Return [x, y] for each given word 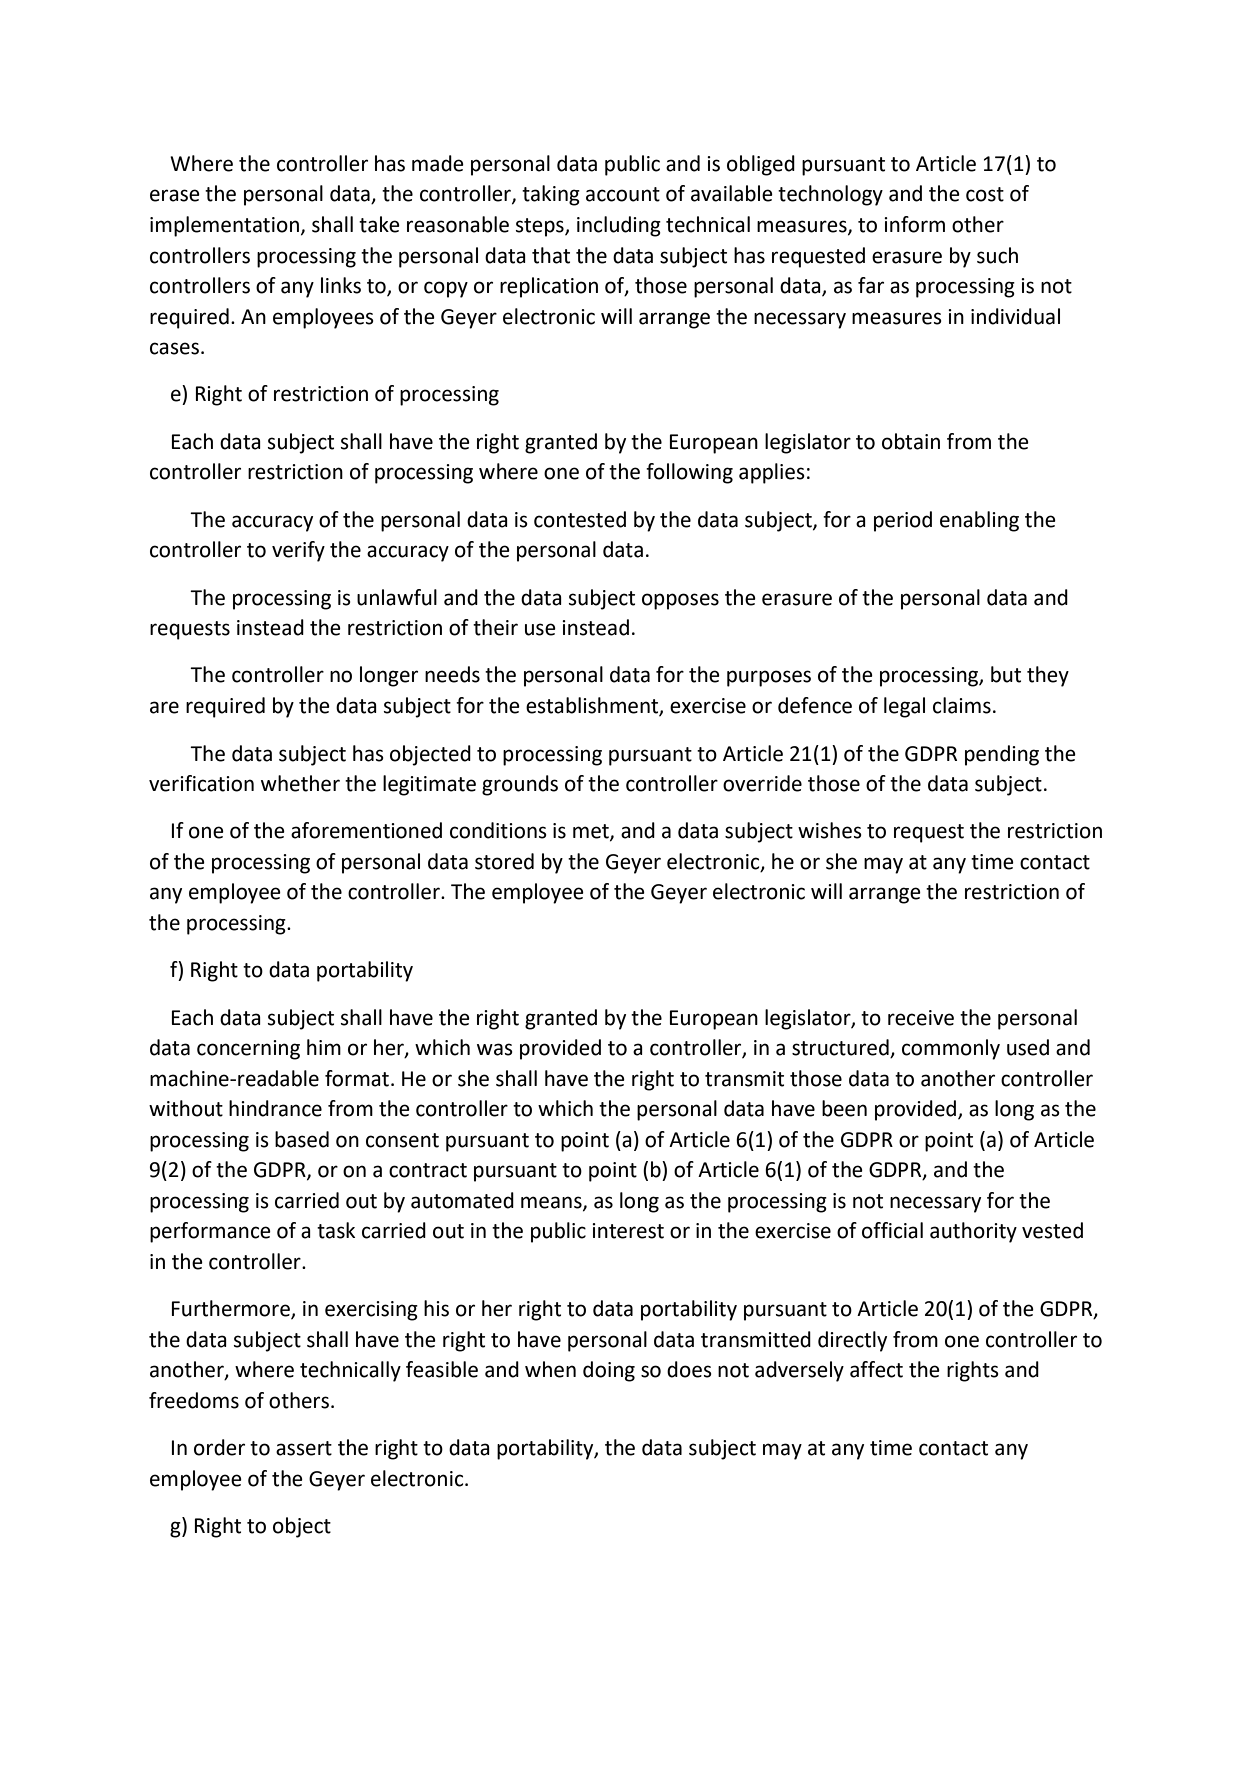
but [1006, 674]
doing [609, 1371]
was [495, 1049]
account [623, 194]
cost [985, 194]
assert [304, 1448]
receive [921, 1018]
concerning [248, 1050]
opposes [680, 601]
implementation [224, 226]
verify [298, 551]
